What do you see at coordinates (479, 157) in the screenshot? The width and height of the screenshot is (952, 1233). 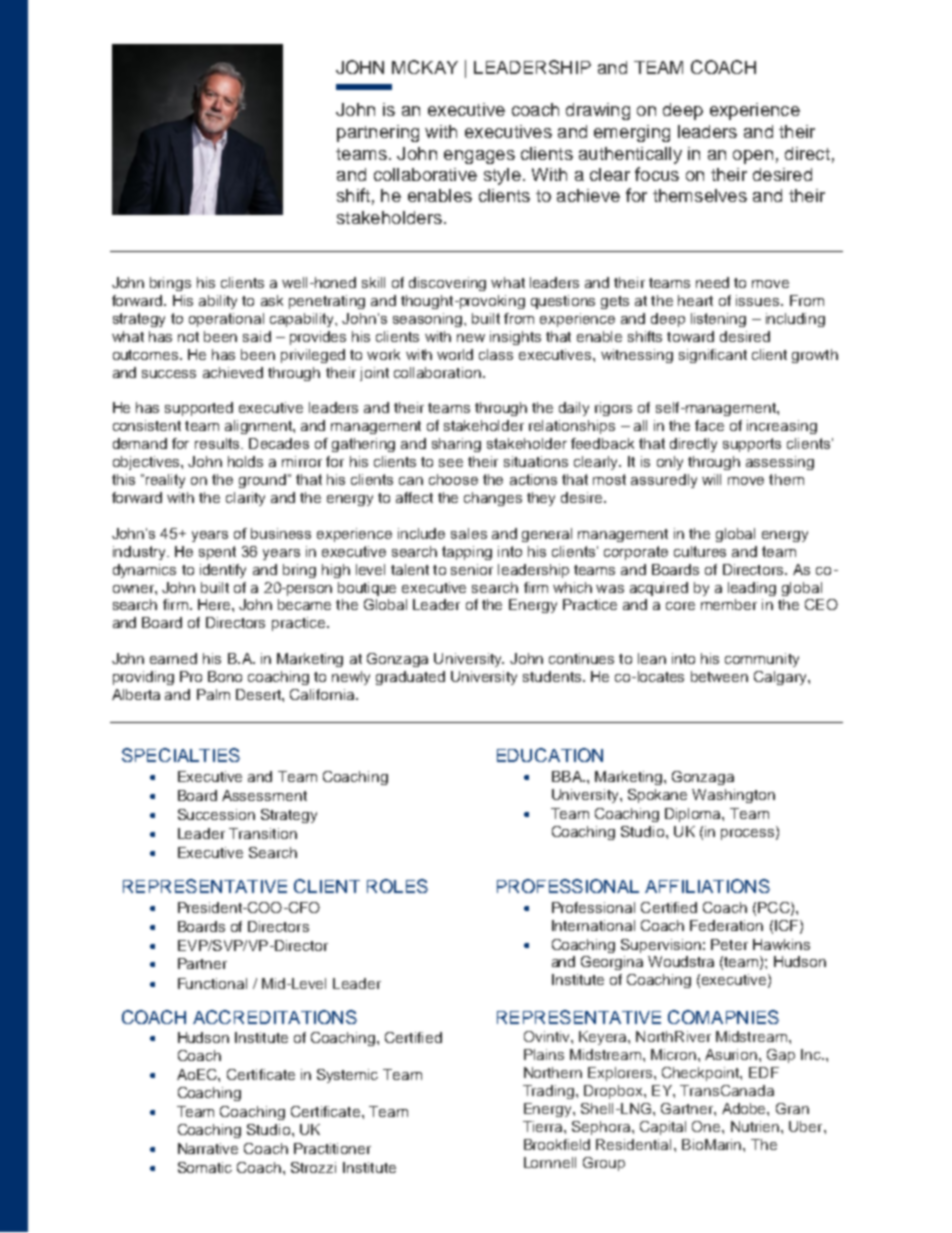 I see `engages` at bounding box center [479, 157].
